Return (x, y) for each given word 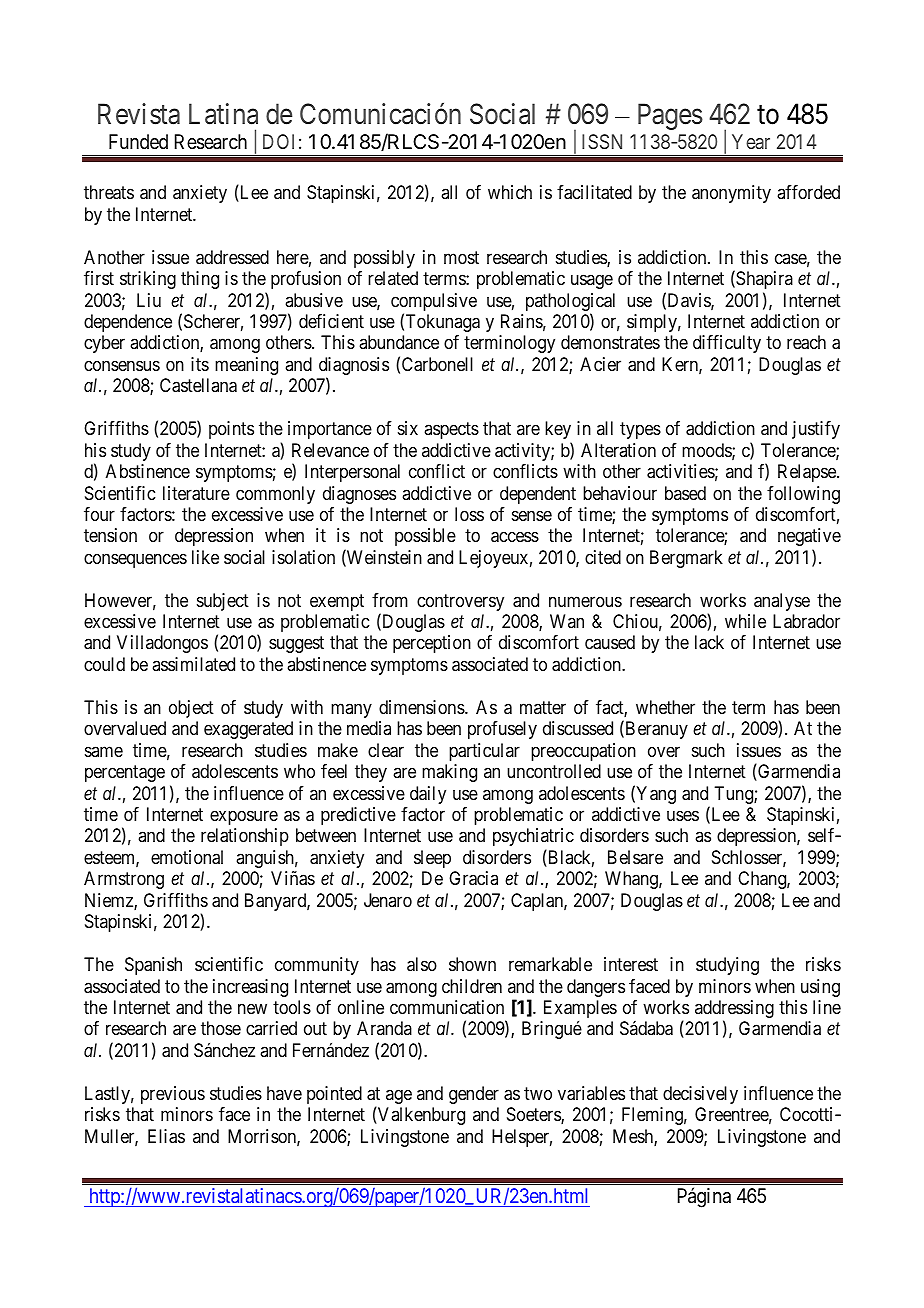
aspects (451, 431)
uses (683, 815)
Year (751, 141)
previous (173, 1095)
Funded (138, 141)
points (231, 430)
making (449, 773)
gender (474, 1095)
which (510, 192)
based (685, 493)
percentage (125, 773)
